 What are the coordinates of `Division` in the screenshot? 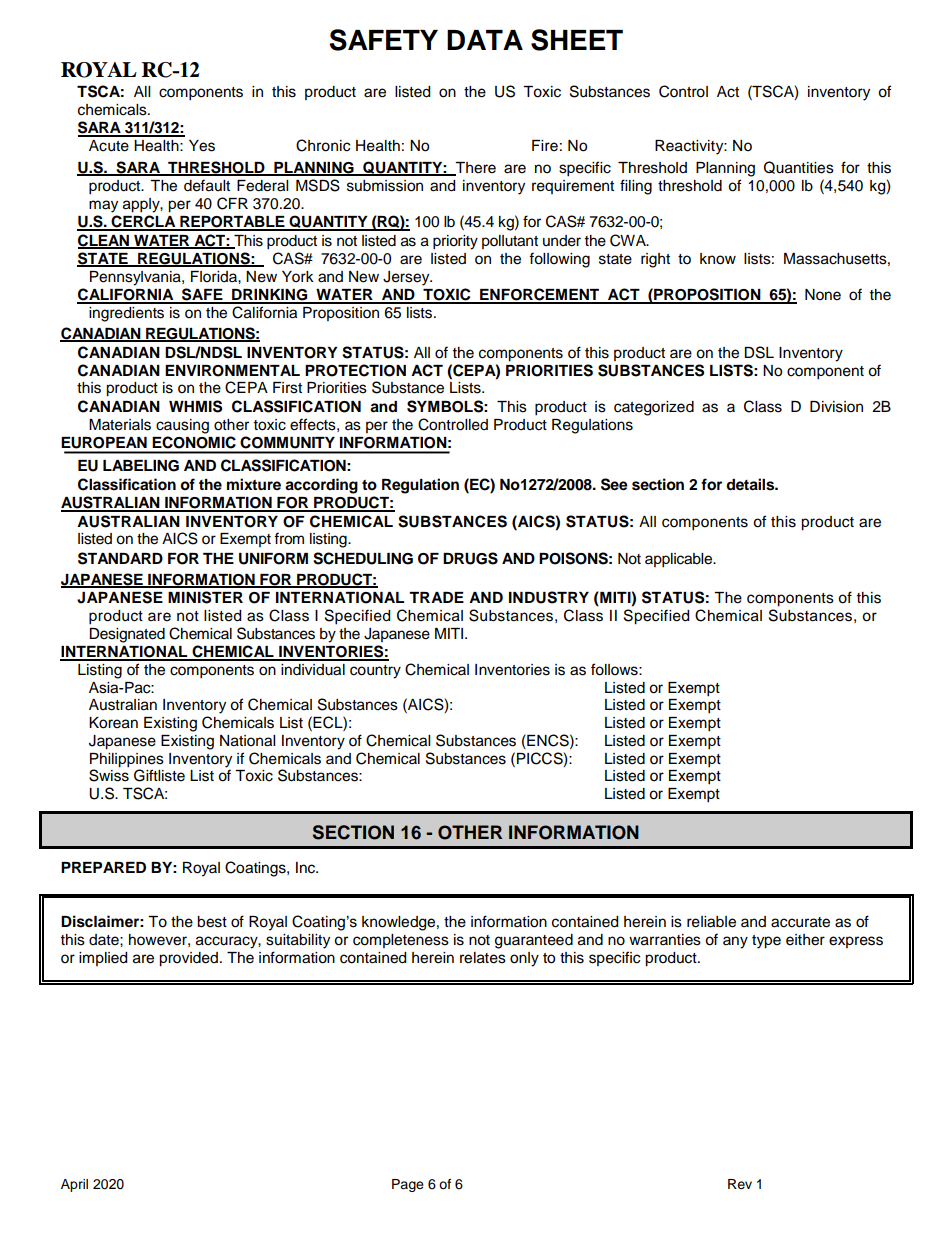 It's located at (836, 407).
